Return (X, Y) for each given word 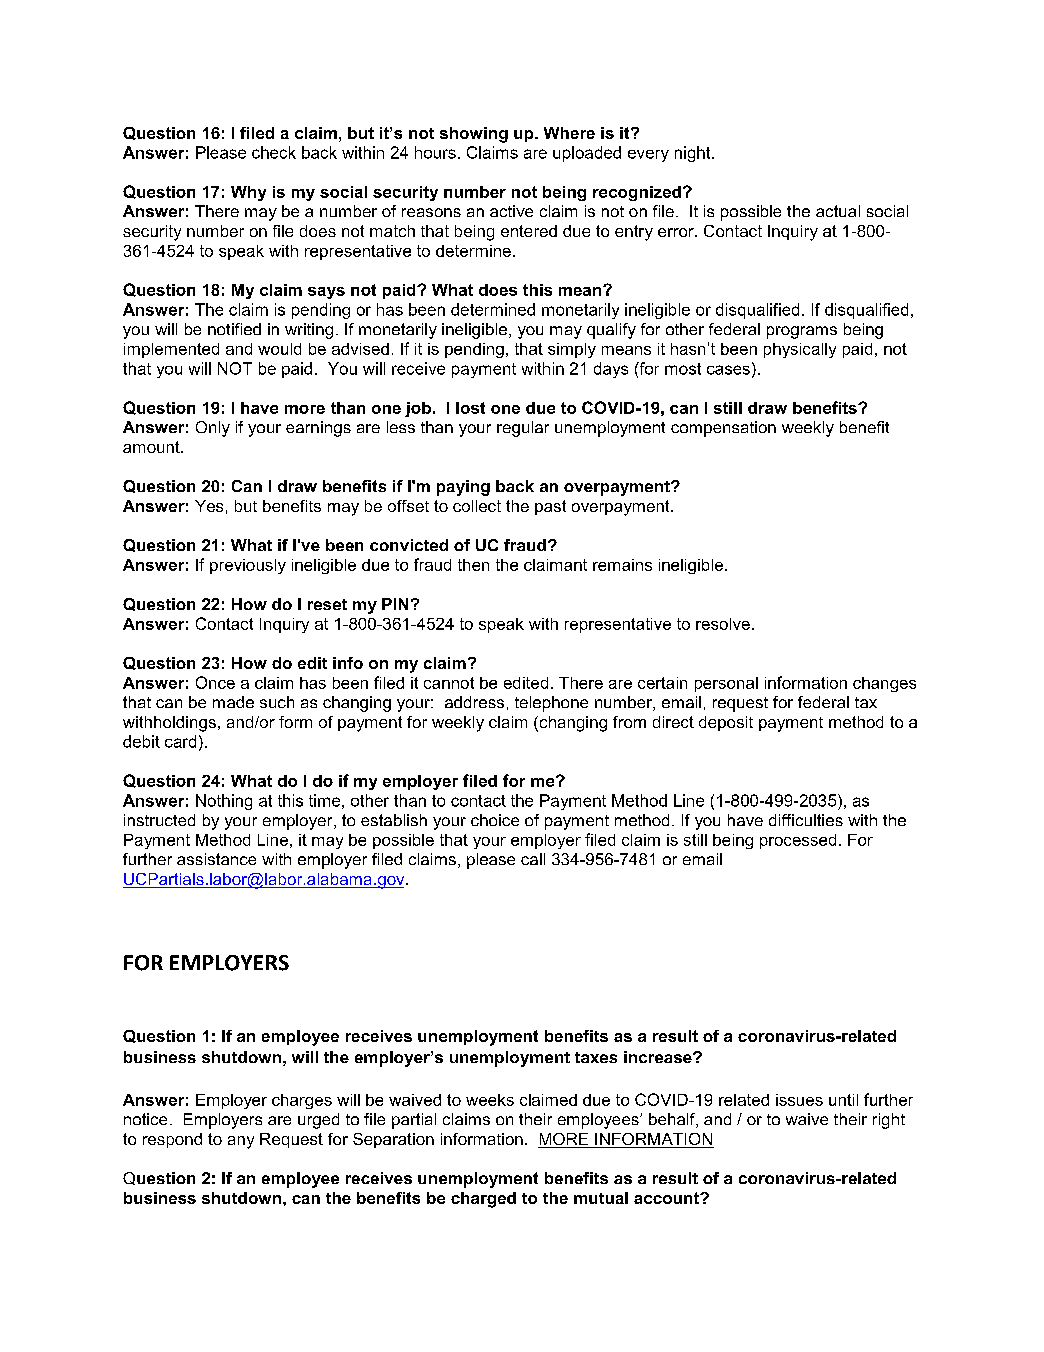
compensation (723, 429)
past (550, 507)
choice (495, 820)
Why (248, 193)
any (241, 1142)
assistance (216, 859)
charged (483, 1200)
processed (798, 841)
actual (838, 211)
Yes (209, 506)
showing (474, 135)
